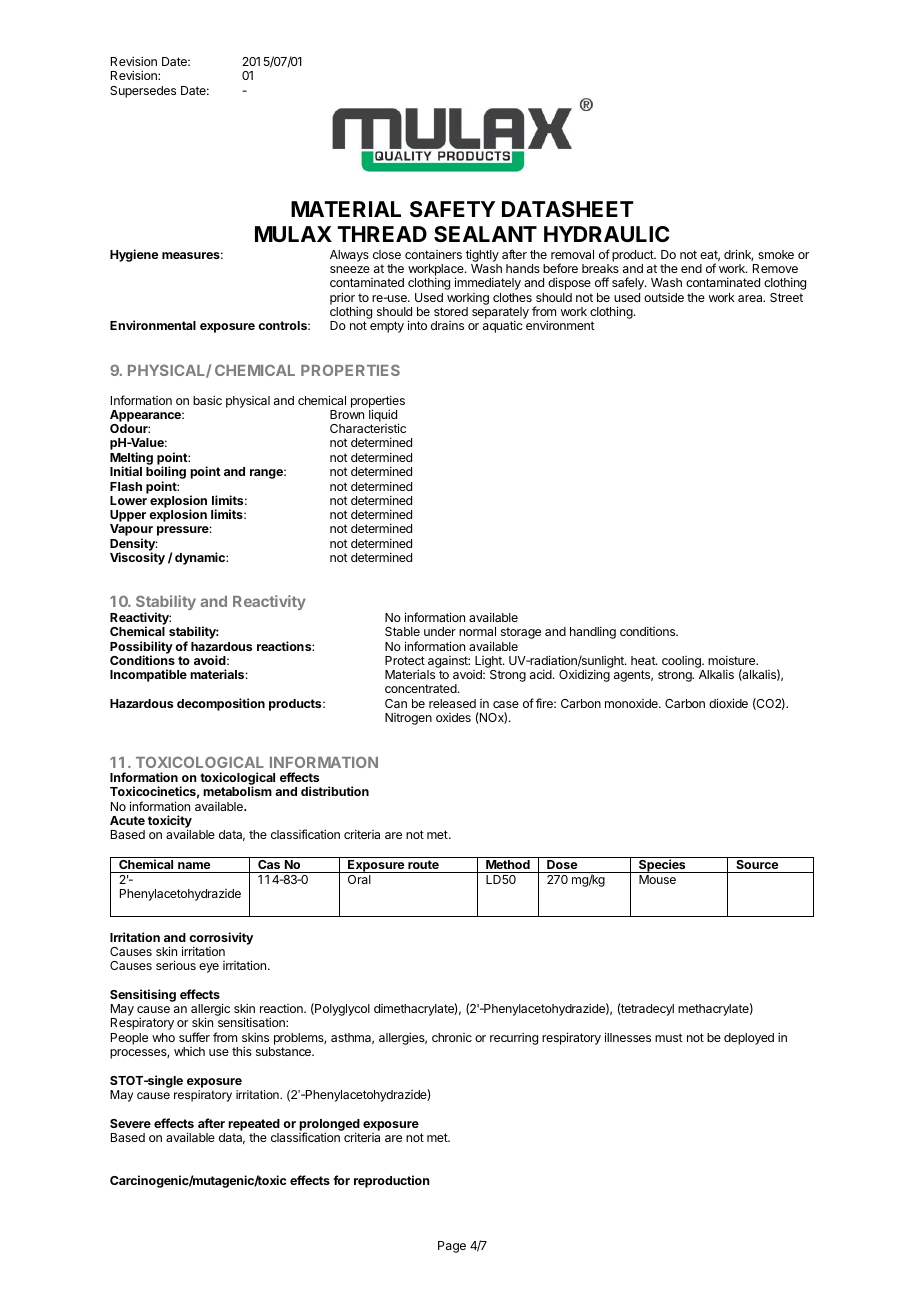 This image has width=924, height=1308. What do you see at coordinates (209, 968) in the image?
I see `eye` at bounding box center [209, 968].
